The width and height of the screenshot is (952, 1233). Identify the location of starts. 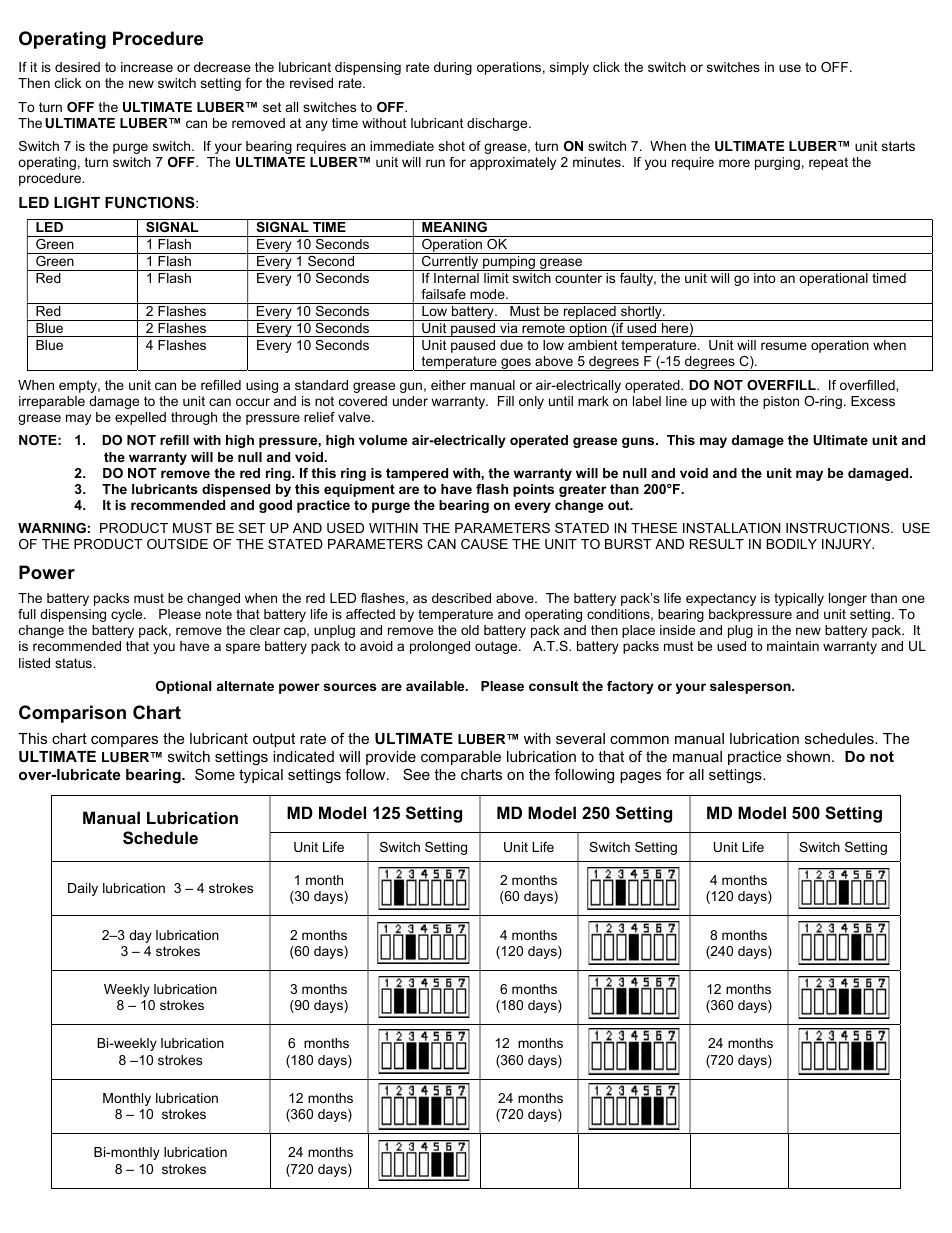
(898, 146).
